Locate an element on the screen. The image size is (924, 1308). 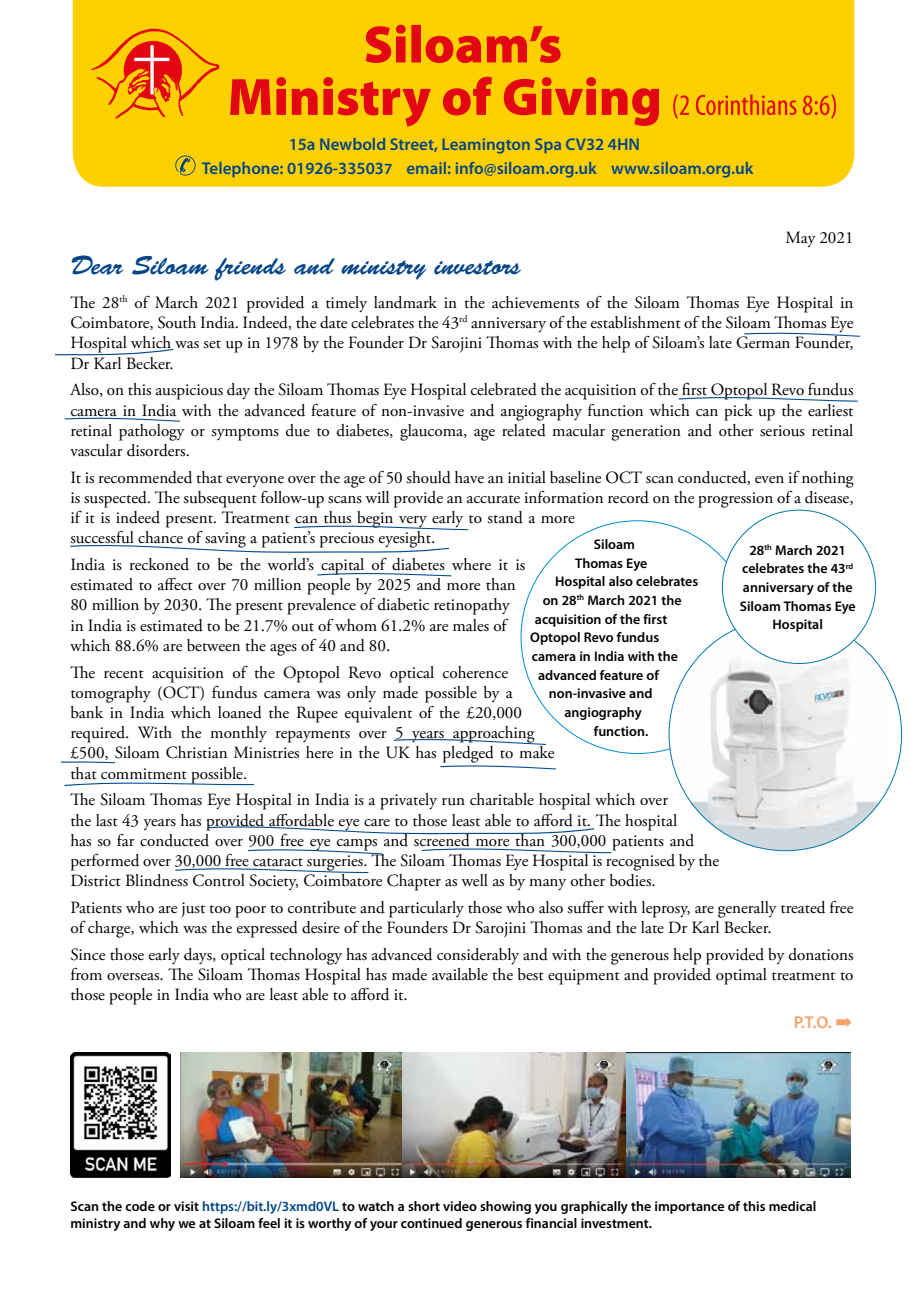
days is located at coordinates (199, 956).
